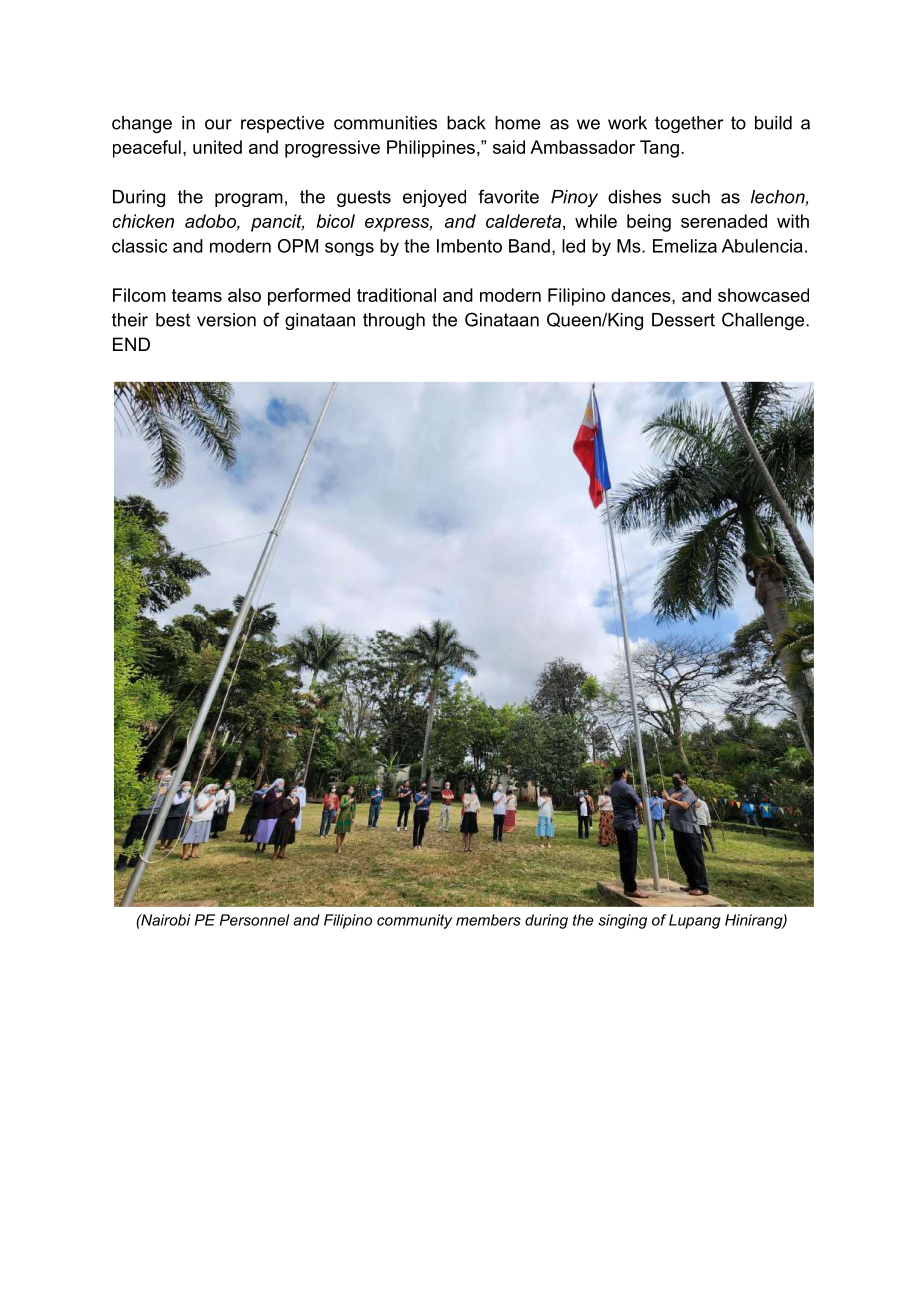 The image size is (924, 1307). Describe the element at coordinates (217, 147) in the screenshot. I see `united` at that location.
